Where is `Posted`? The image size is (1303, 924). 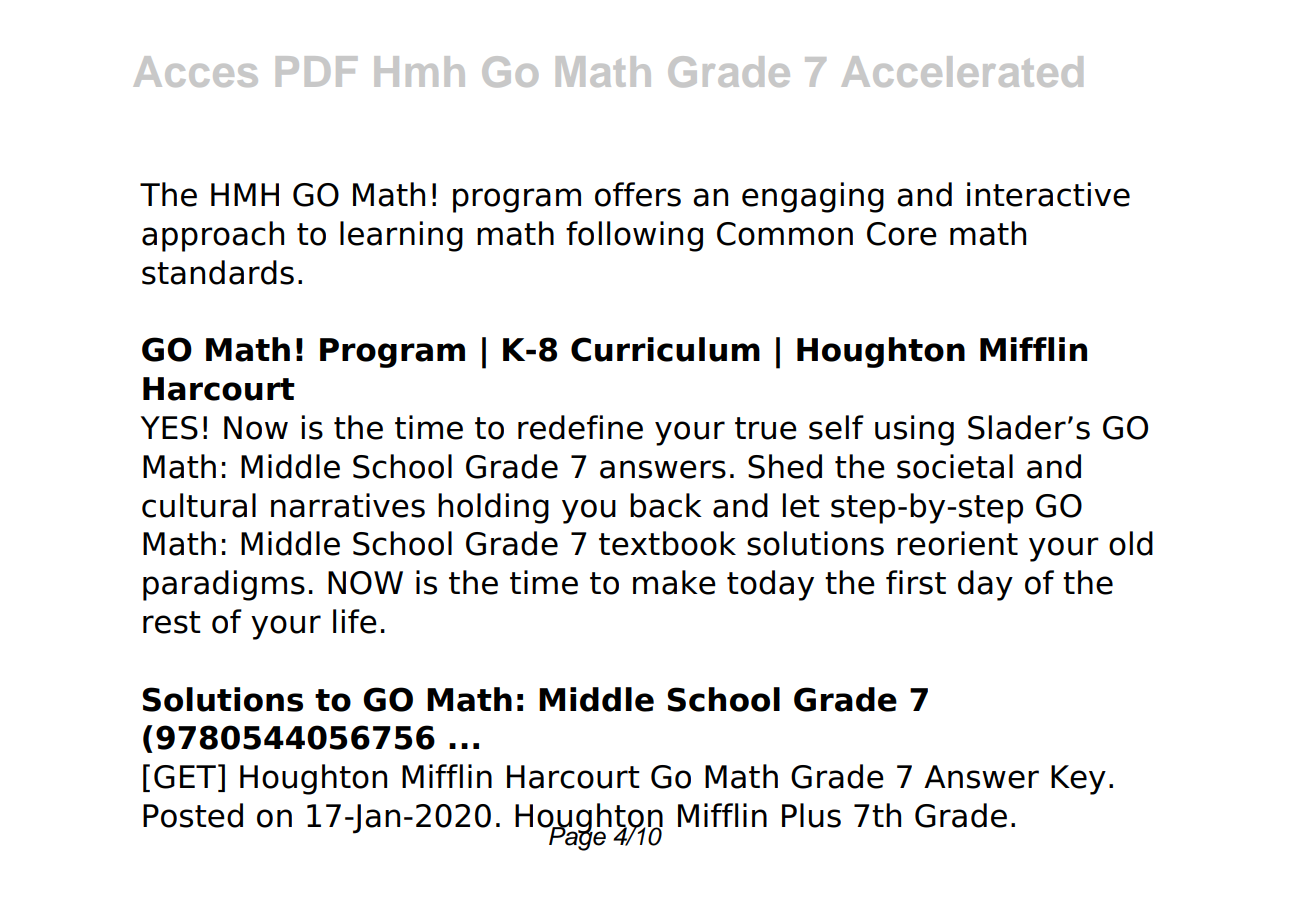
Posted is located at coordinates (193, 815).
